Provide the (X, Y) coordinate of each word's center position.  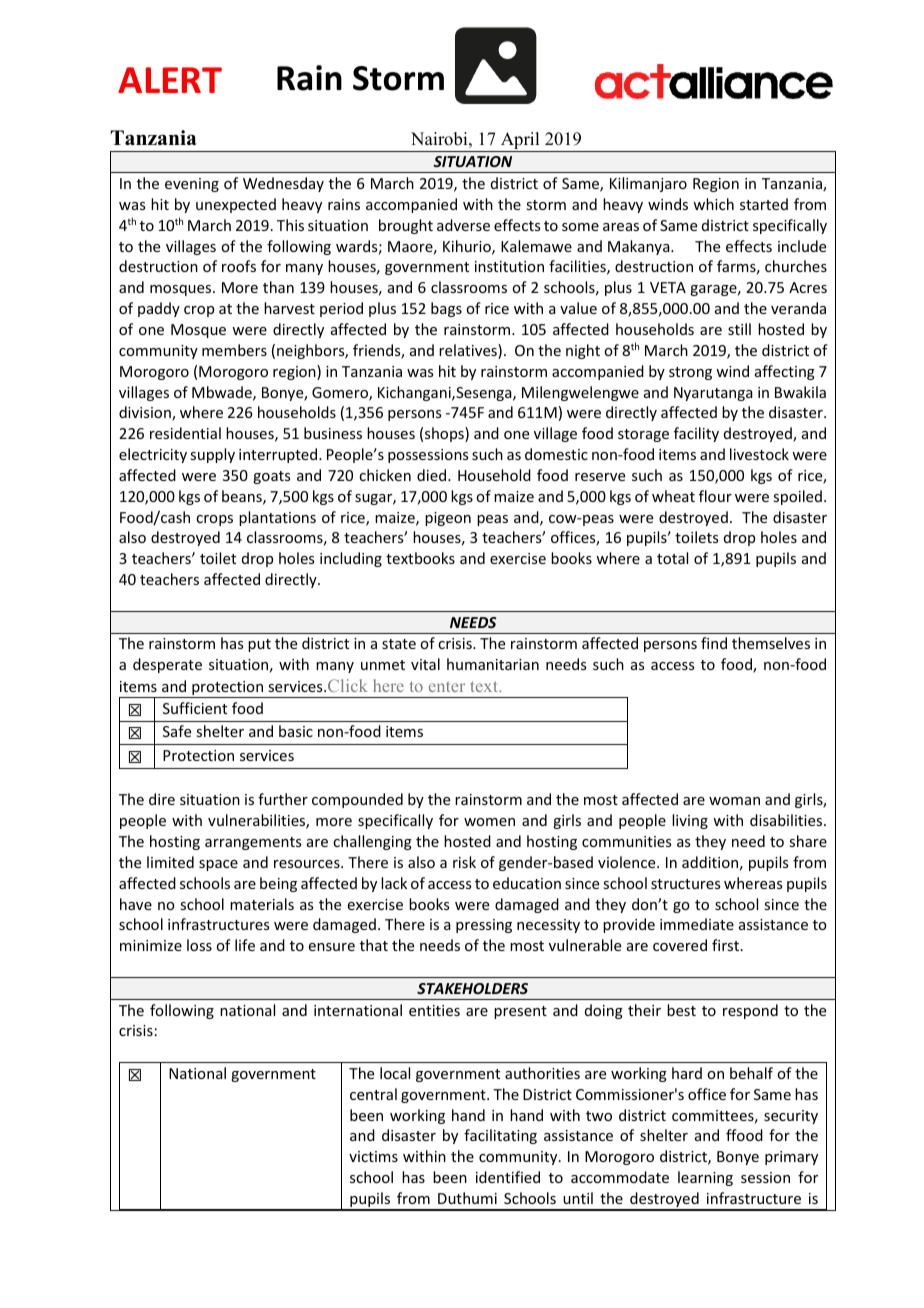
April (520, 142)
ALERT (170, 80)
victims (373, 1156)
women (489, 822)
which (713, 204)
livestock (759, 454)
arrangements (253, 843)
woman (734, 801)
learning (705, 1178)
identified (508, 1177)
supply (212, 455)
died (433, 475)
